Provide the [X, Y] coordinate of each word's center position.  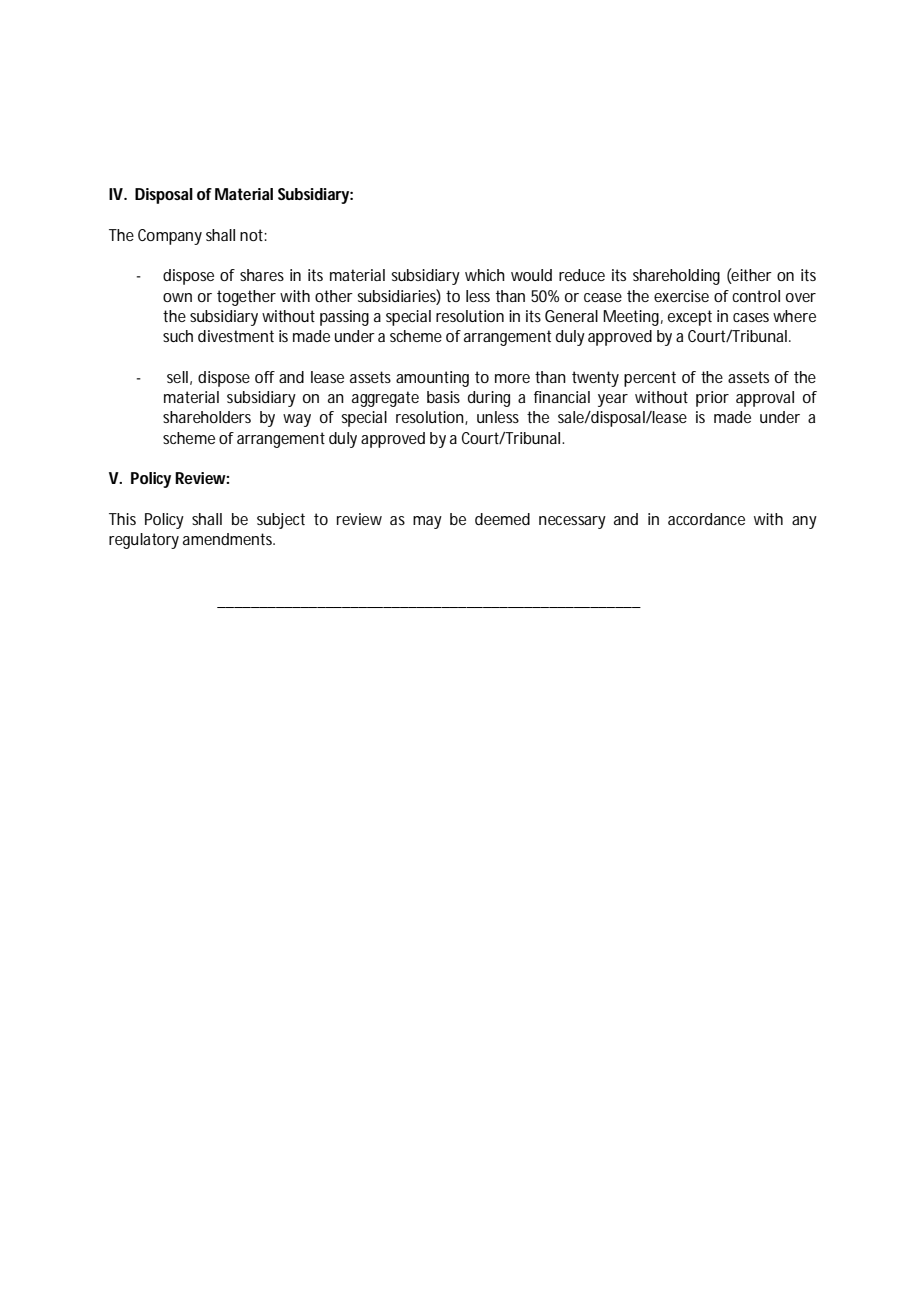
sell [177, 377]
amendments [229, 539]
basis [443, 397]
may [427, 522]
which [485, 275]
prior [712, 399]
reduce [582, 275]
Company [170, 237]
